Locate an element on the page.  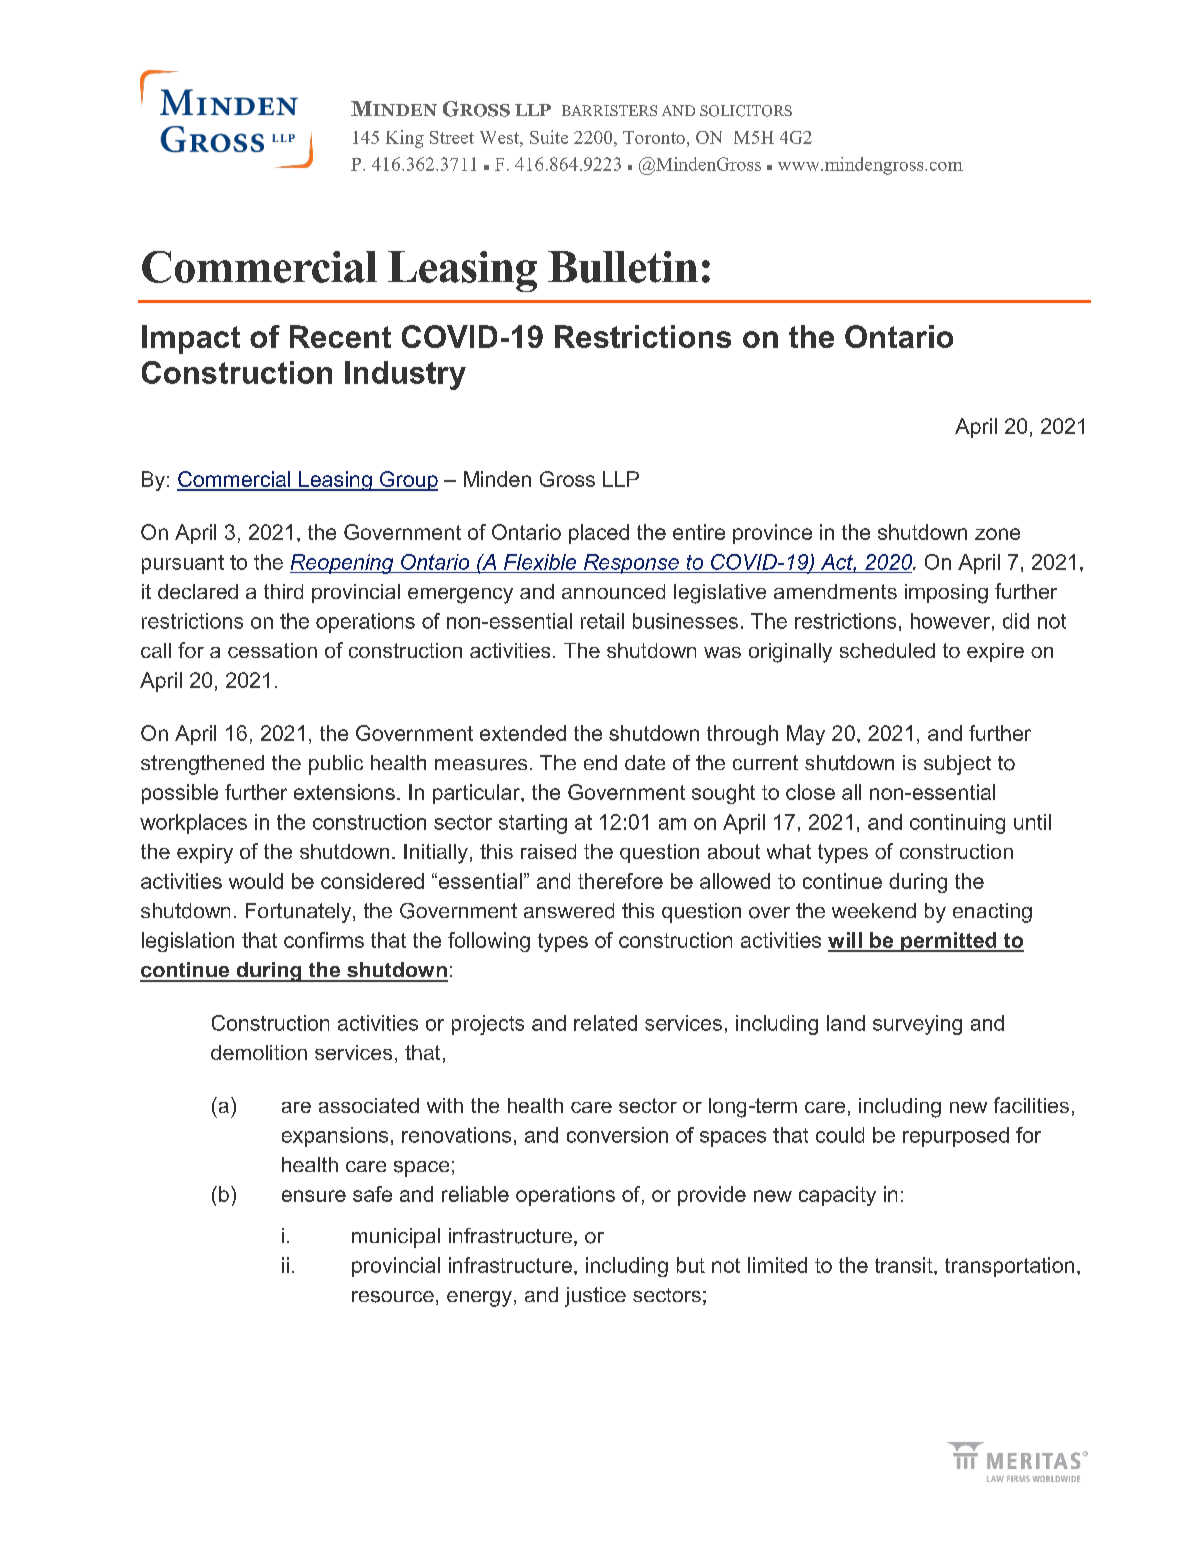
SOLICITORS is located at coordinates (746, 111).
